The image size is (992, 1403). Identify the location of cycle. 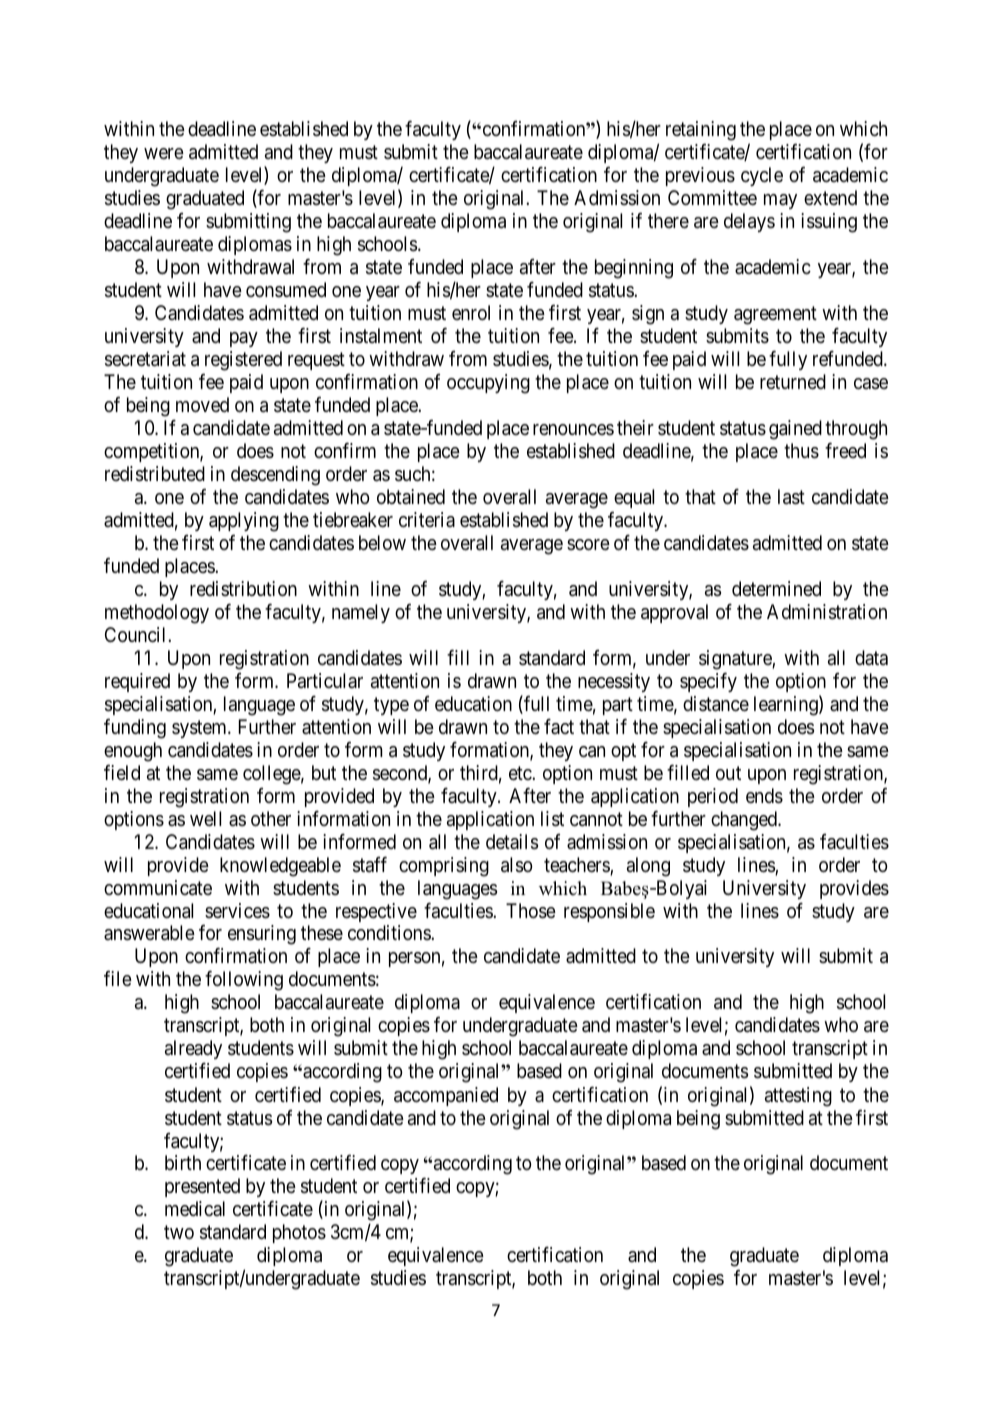
(762, 176).
